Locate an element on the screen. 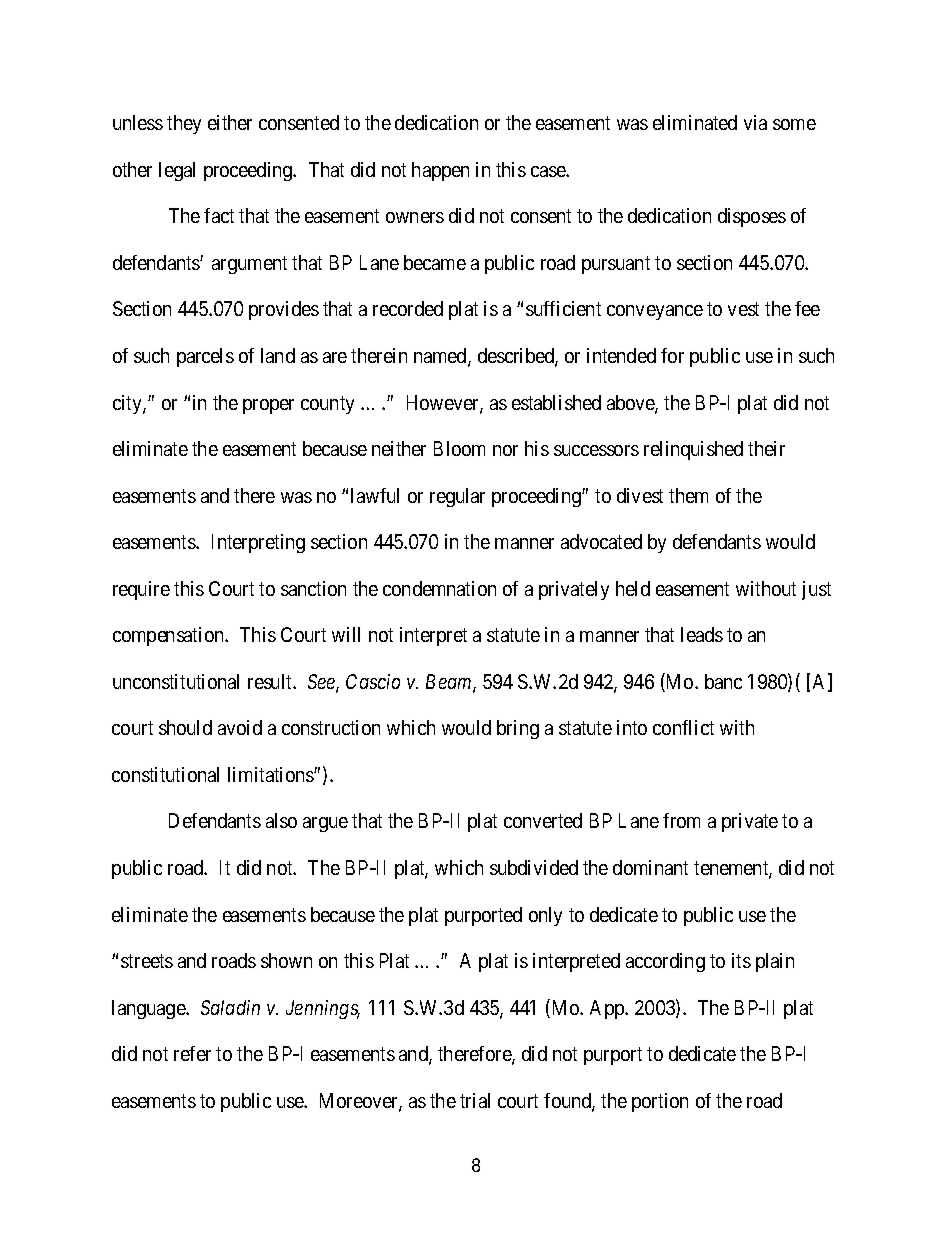 This screenshot has width=952, height=1233. happen is located at coordinates (440, 171).
